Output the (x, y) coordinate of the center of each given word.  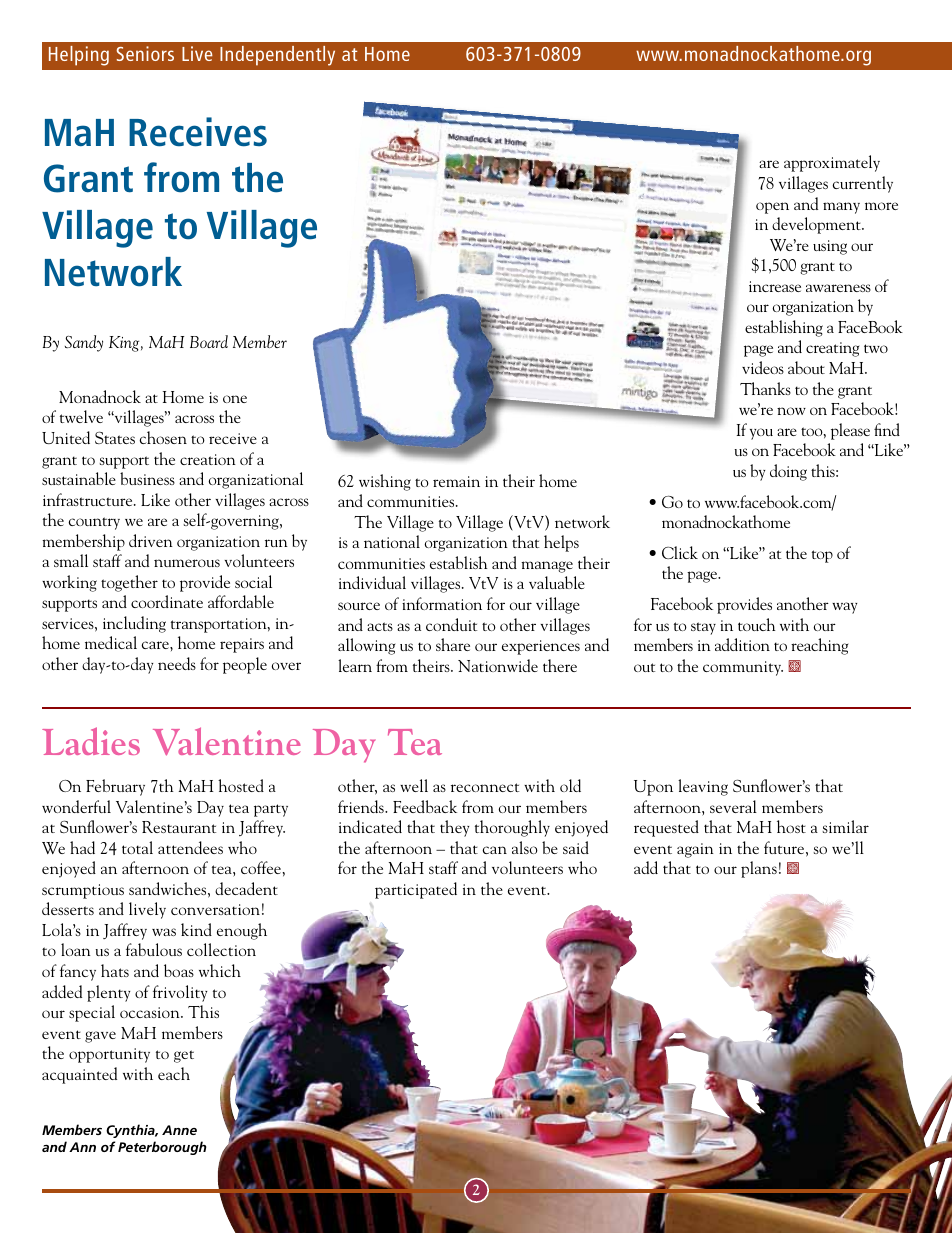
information (442, 603)
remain (456, 481)
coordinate (167, 601)
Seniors (145, 53)
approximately (832, 163)
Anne (179, 1130)
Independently (277, 56)
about (806, 367)
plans (759, 869)
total (137, 847)
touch (757, 624)
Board (209, 341)
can (494, 850)
